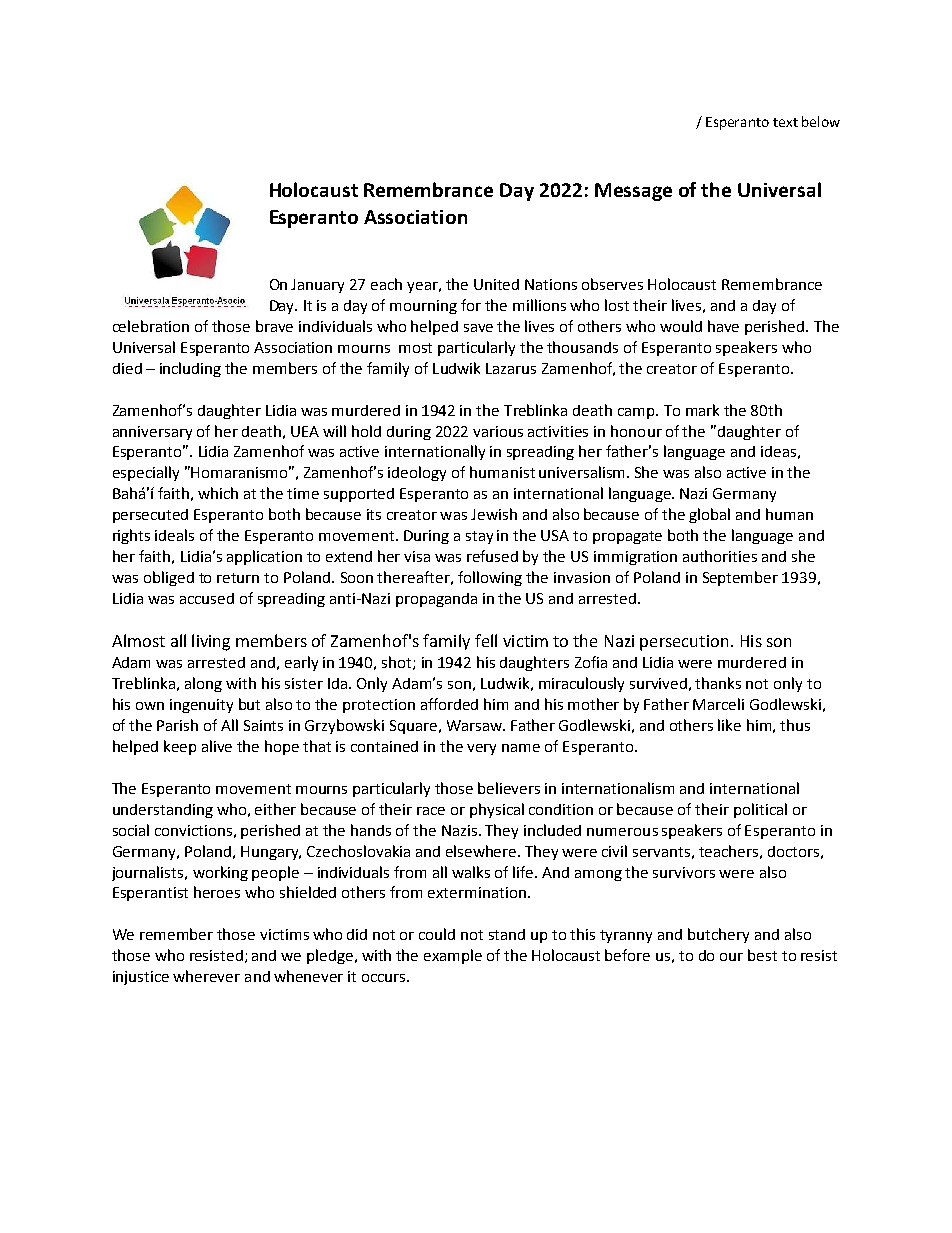 The height and width of the page is (1233, 952). What do you see at coordinates (478, 328) in the page?
I see `save` at bounding box center [478, 328].
